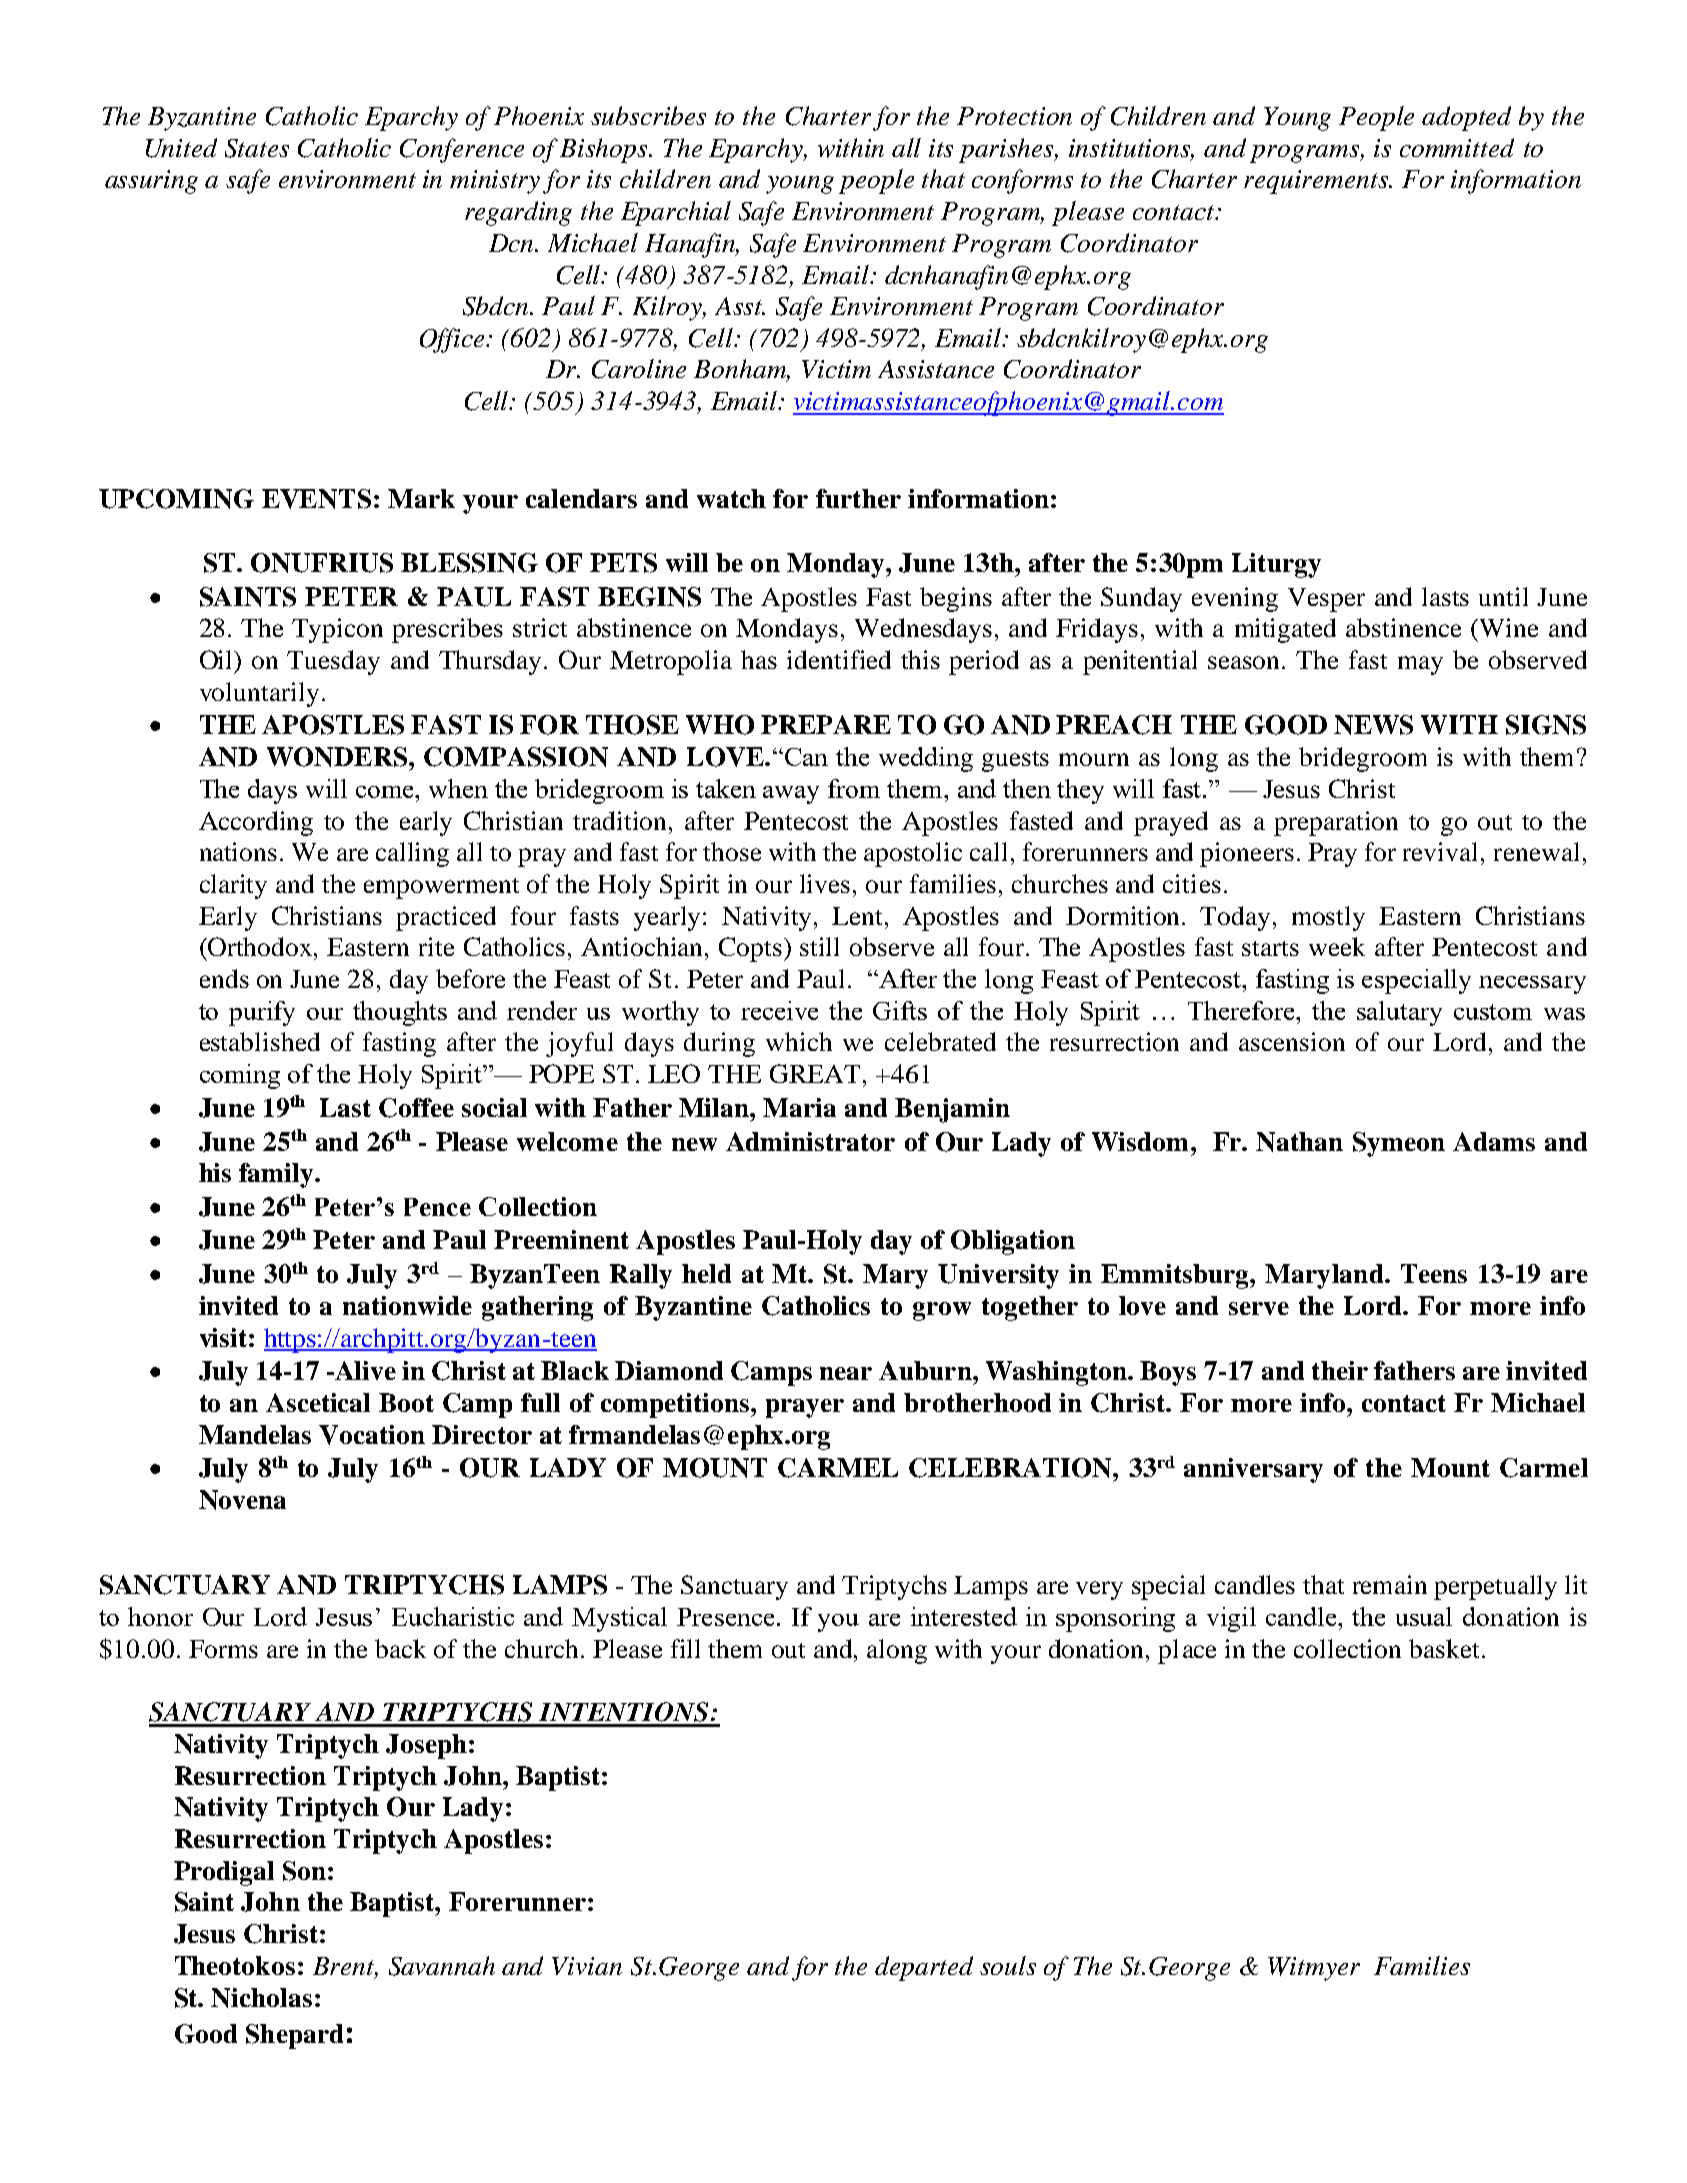 The width and height of the document is (1687, 2183). Describe the element at coordinates (257, 148) in the document. I see `States` at that location.
